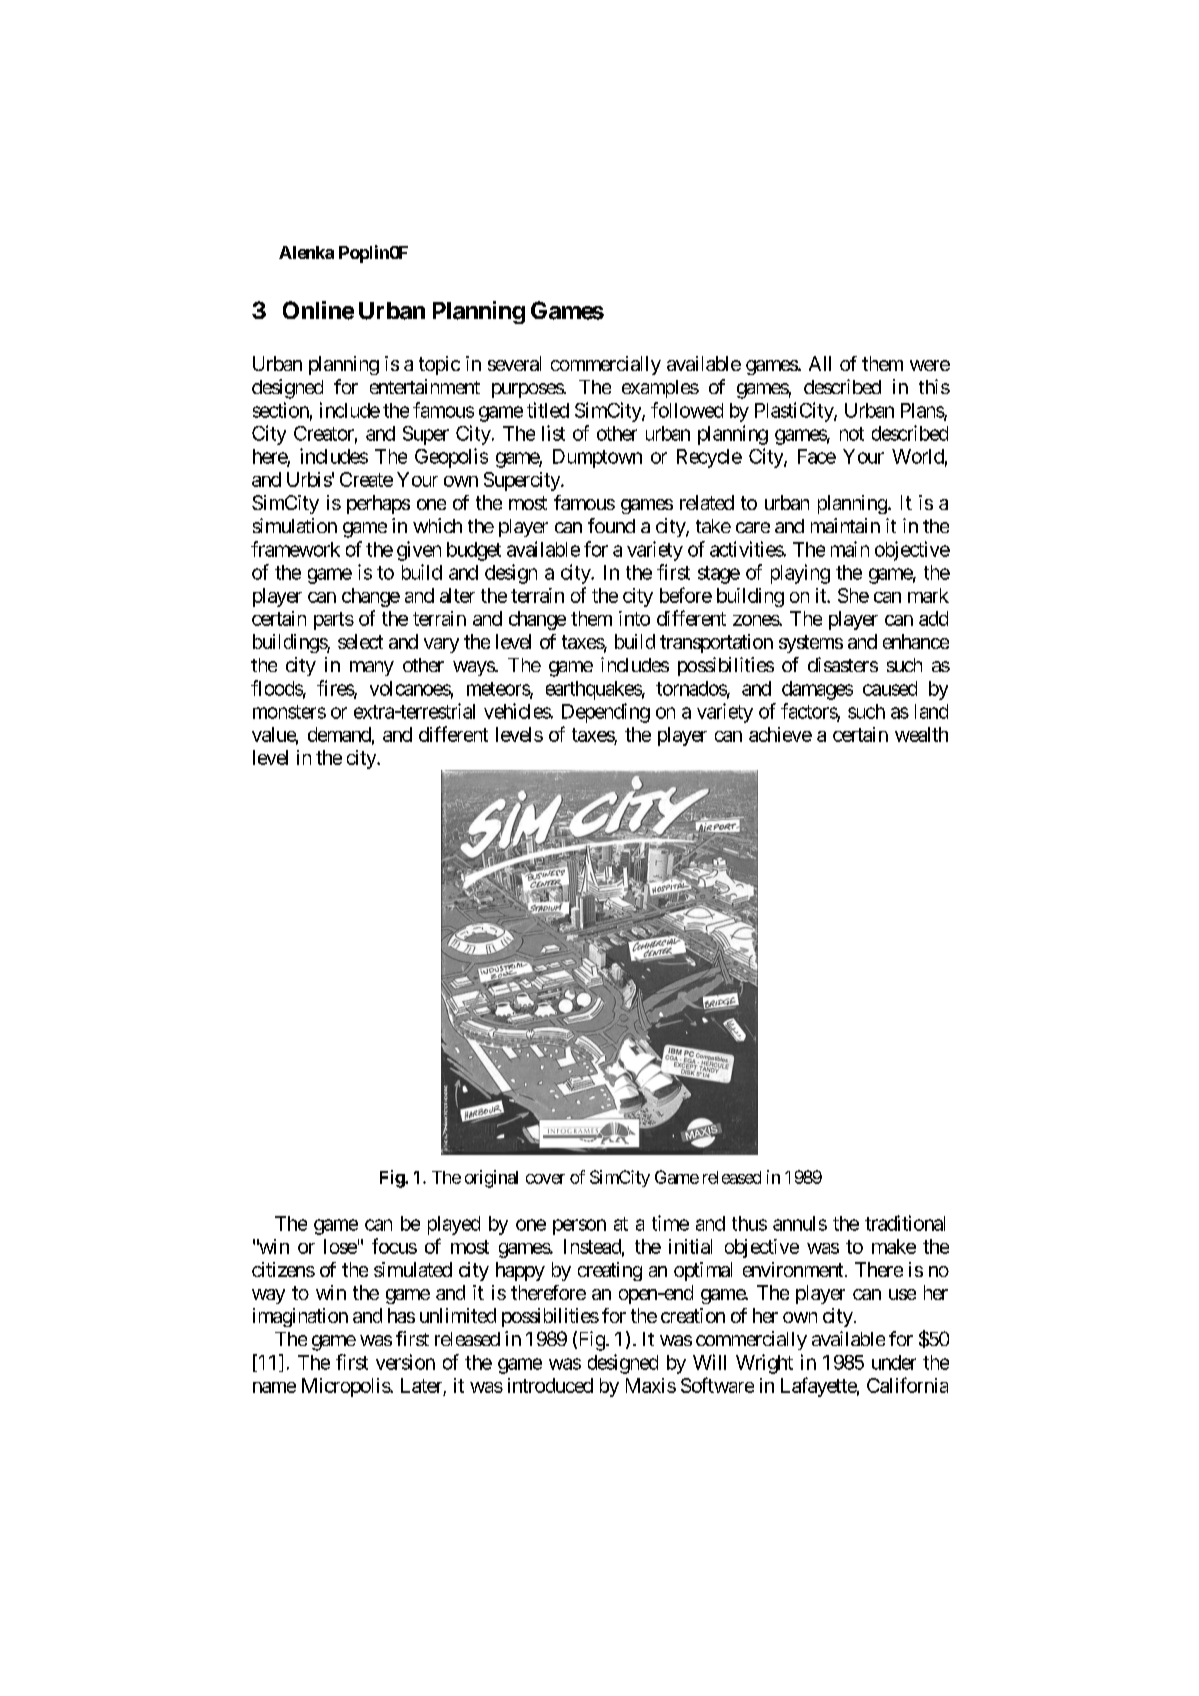 The width and height of the document is (1199, 1696). I want to click on many, so click(372, 668).
